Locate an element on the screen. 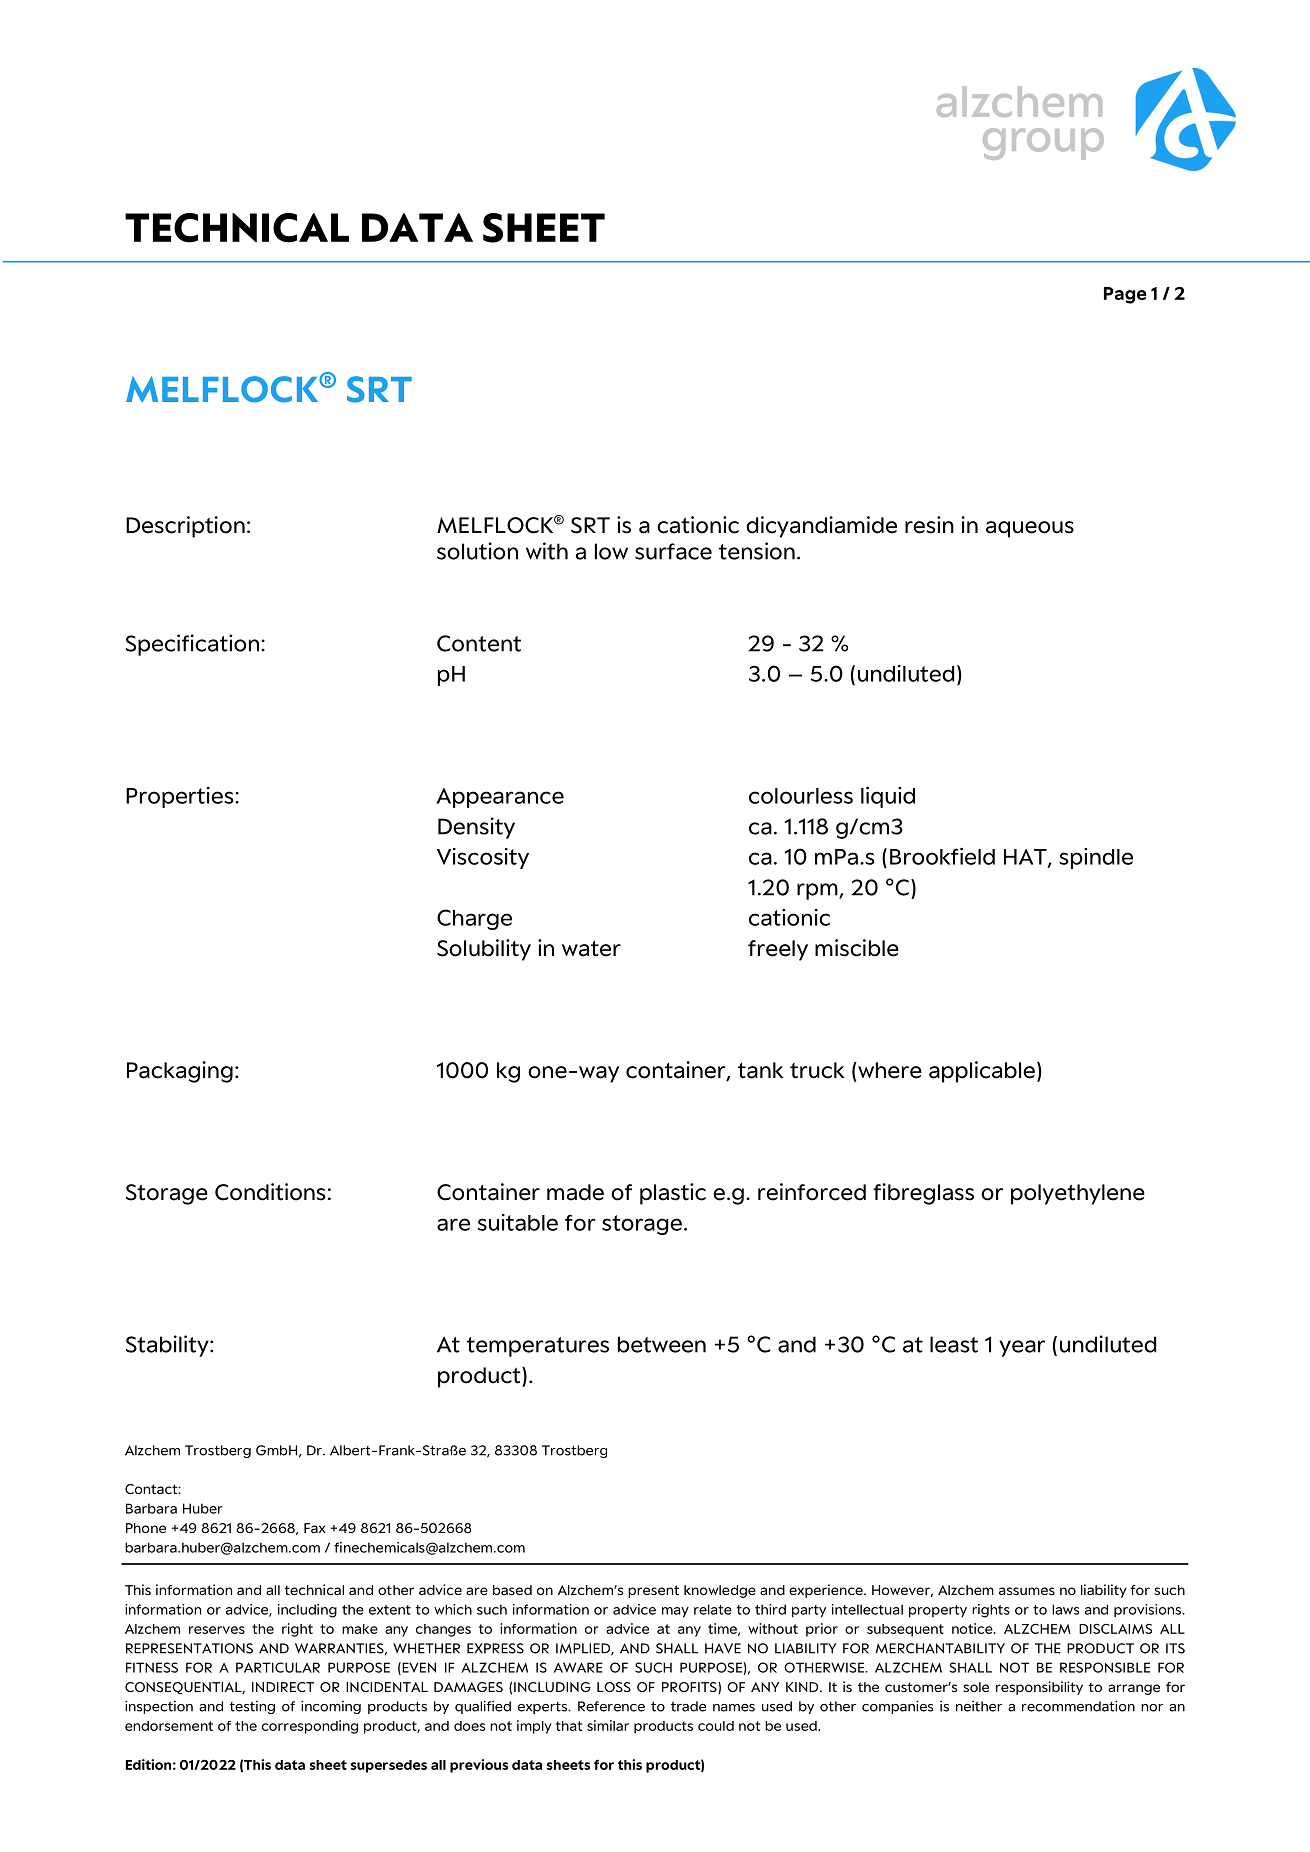 This screenshot has height=1852, width=1310. Fax is located at coordinates (315, 1528).
